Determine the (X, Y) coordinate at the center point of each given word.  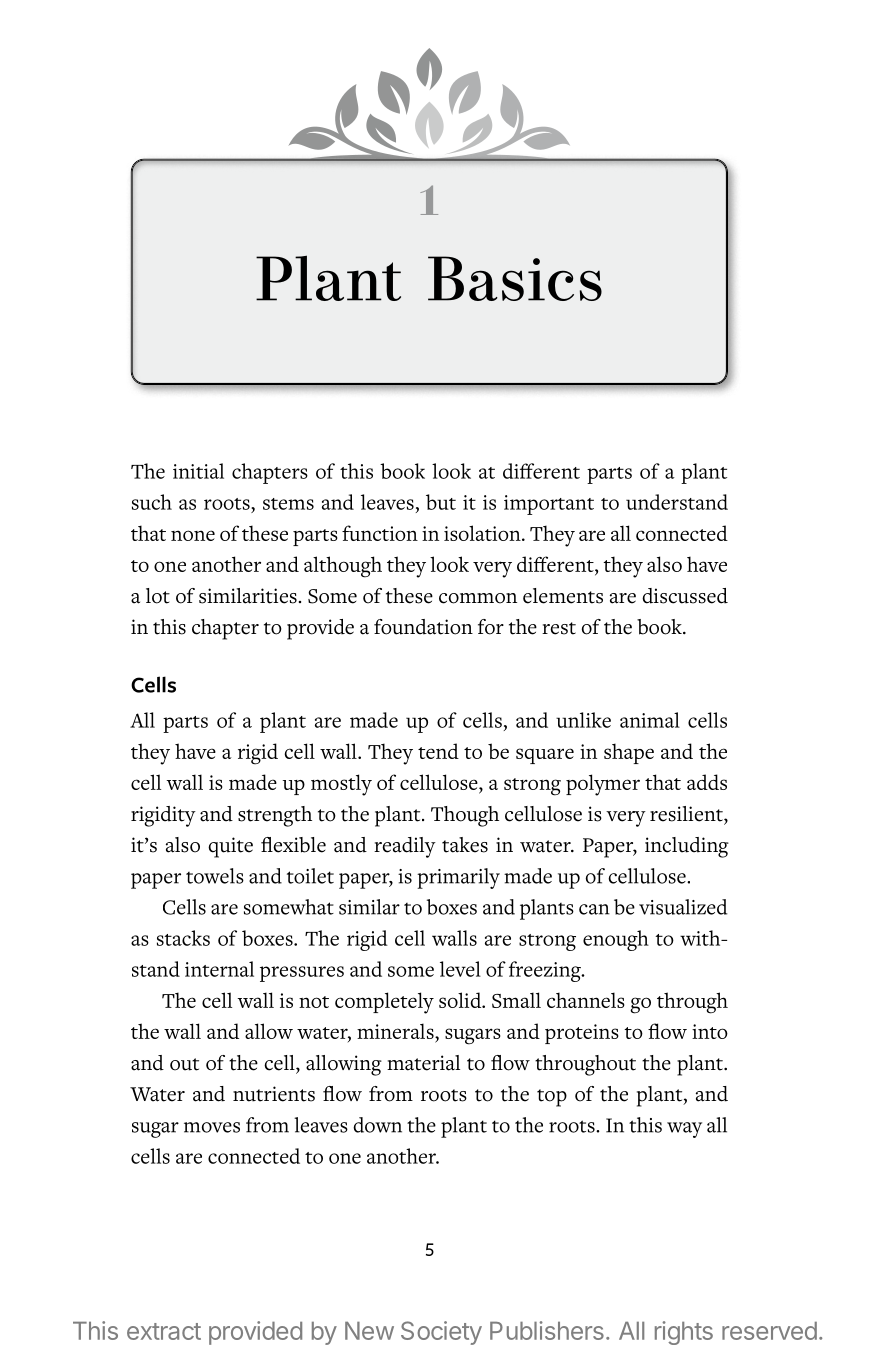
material (423, 1063)
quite (230, 847)
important (549, 505)
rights (684, 1333)
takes (465, 845)
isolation (483, 533)
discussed (685, 596)
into (710, 1031)
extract (164, 1331)
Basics (515, 278)
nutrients (274, 1094)
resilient (687, 814)
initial (198, 471)
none (193, 535)
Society (441, 1333)
